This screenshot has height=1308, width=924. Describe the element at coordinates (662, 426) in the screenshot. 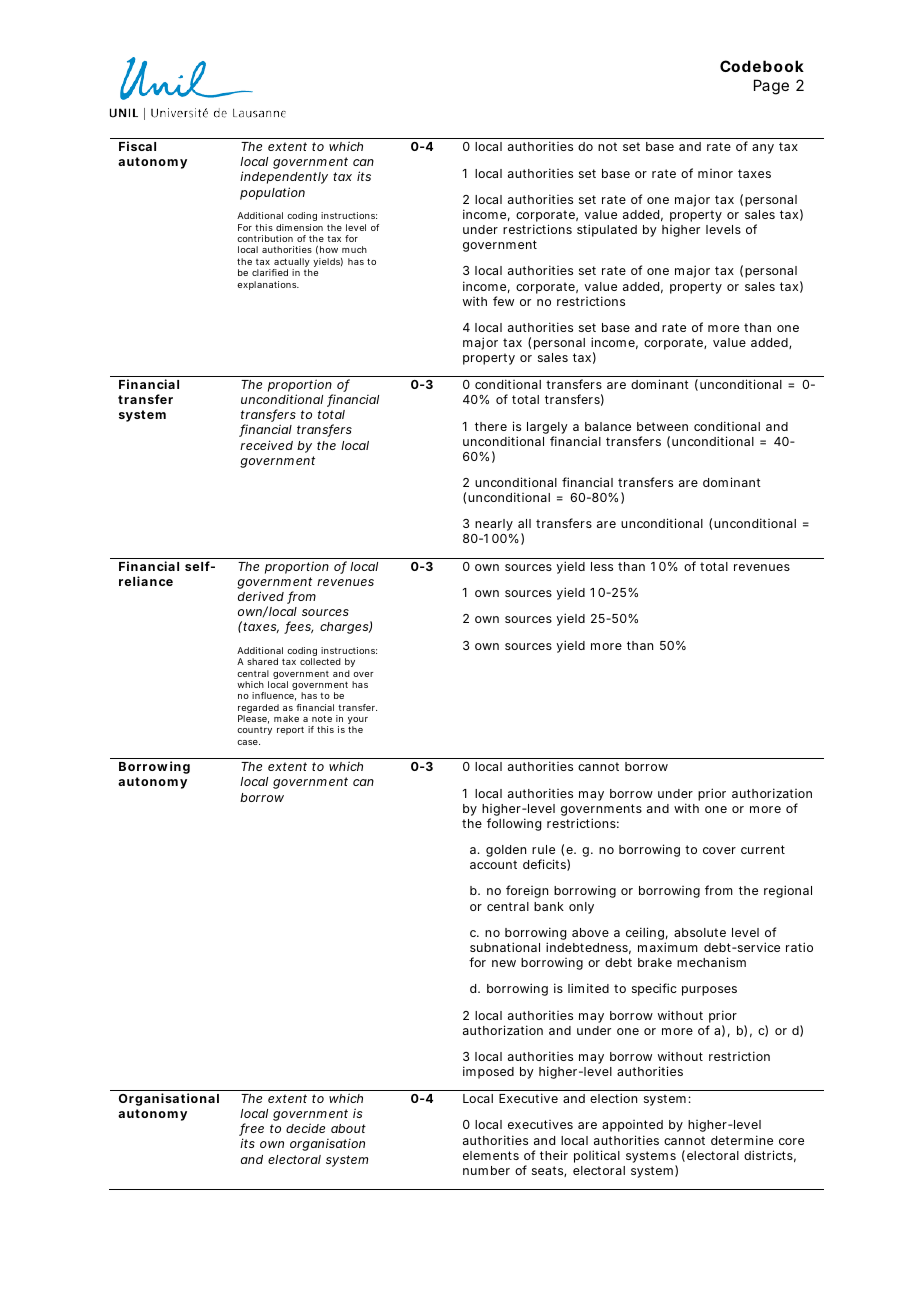

I see `between` at that location.
